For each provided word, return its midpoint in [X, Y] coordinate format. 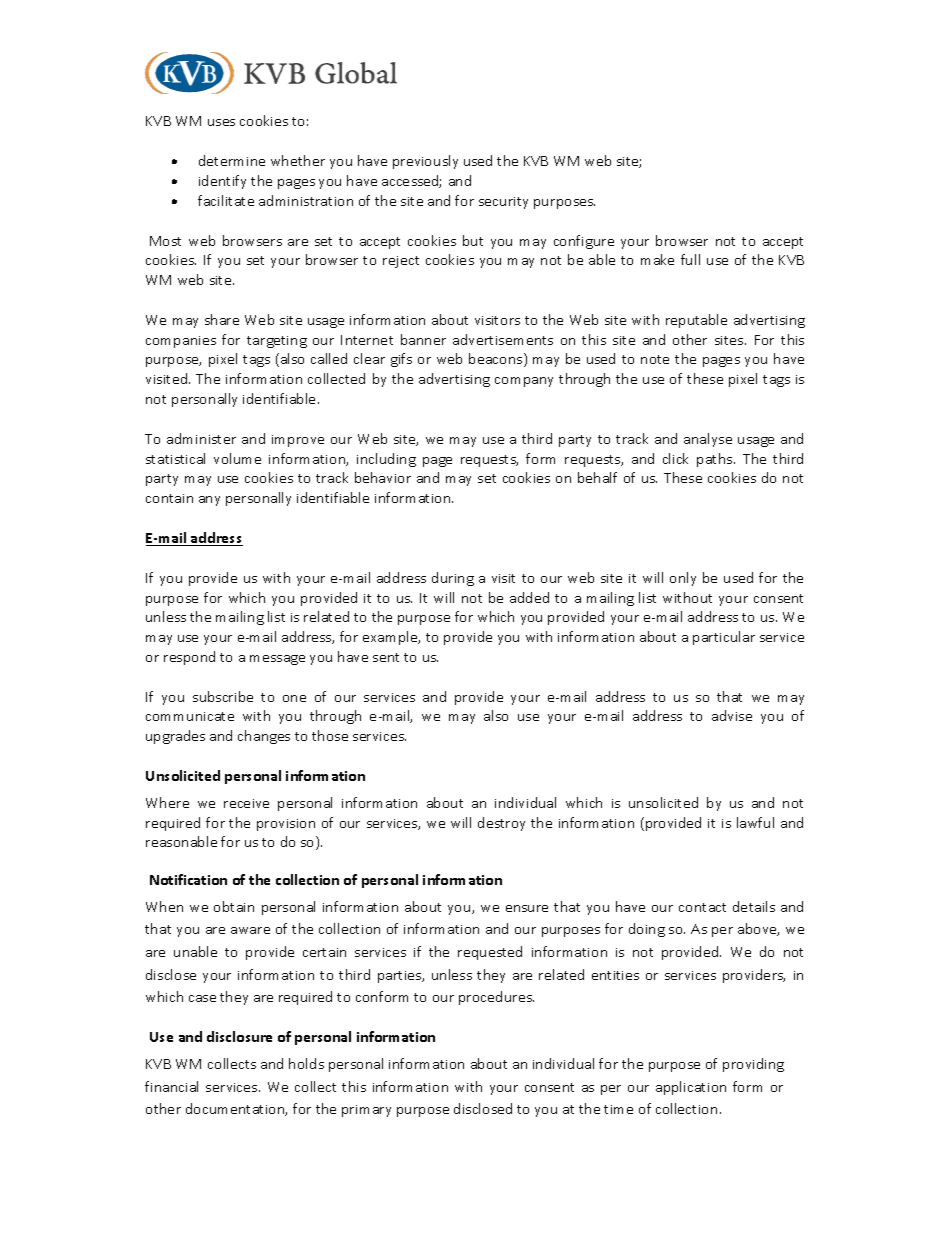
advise [732, 715]
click [675, 458]
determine [232, 160]
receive [246, 803]
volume [237, 458]
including [386, 460]
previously [425, 162]
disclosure [239, 1036]
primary [366, 1111]
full [690, 259]
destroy [501, 824]
